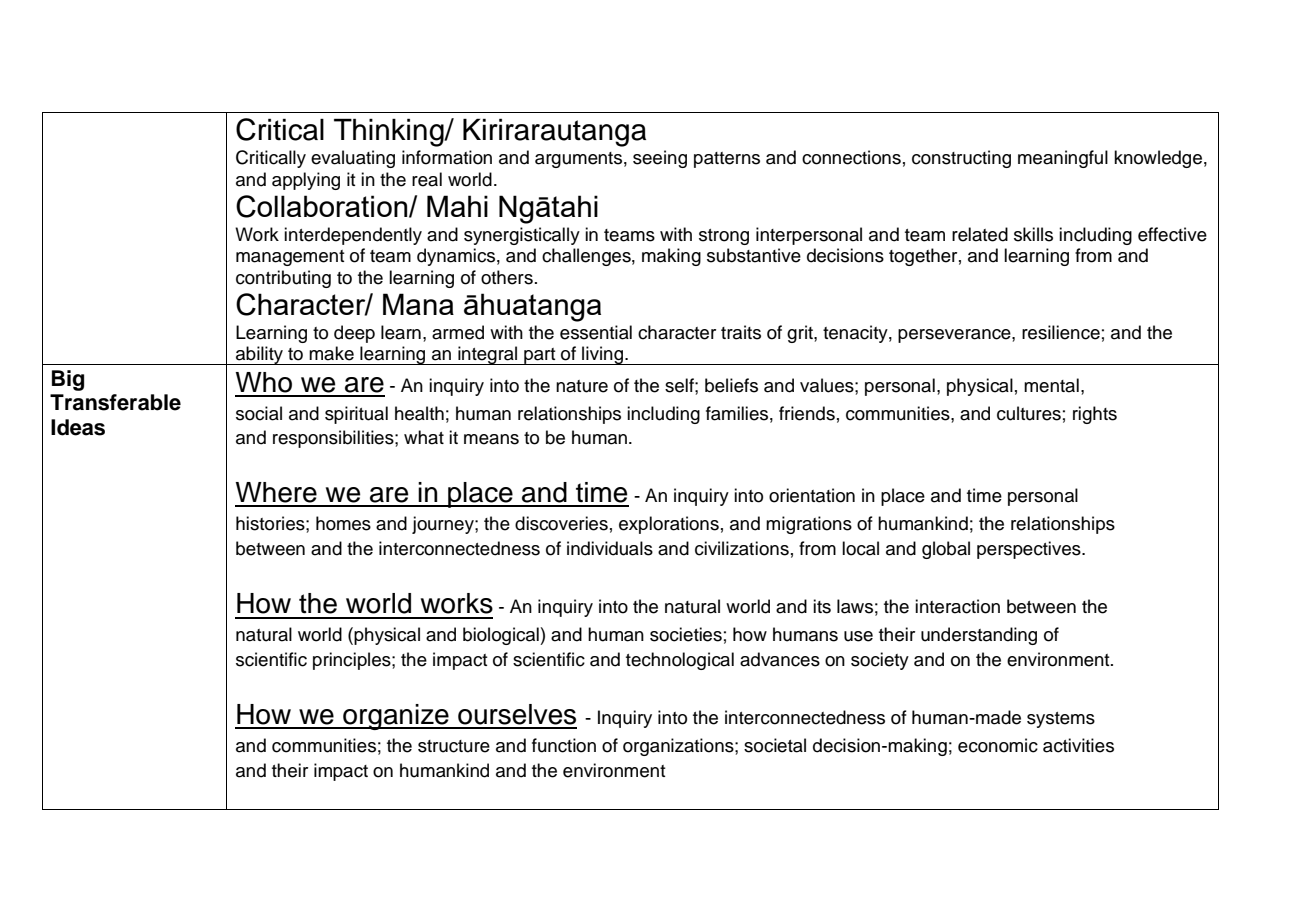 Image resolution: width=1308 pixels, height=924 pixels. What do you see at coordinates (1061, 720) in the screenshot?
I see `systems` at bounding box center [1061, 720].
